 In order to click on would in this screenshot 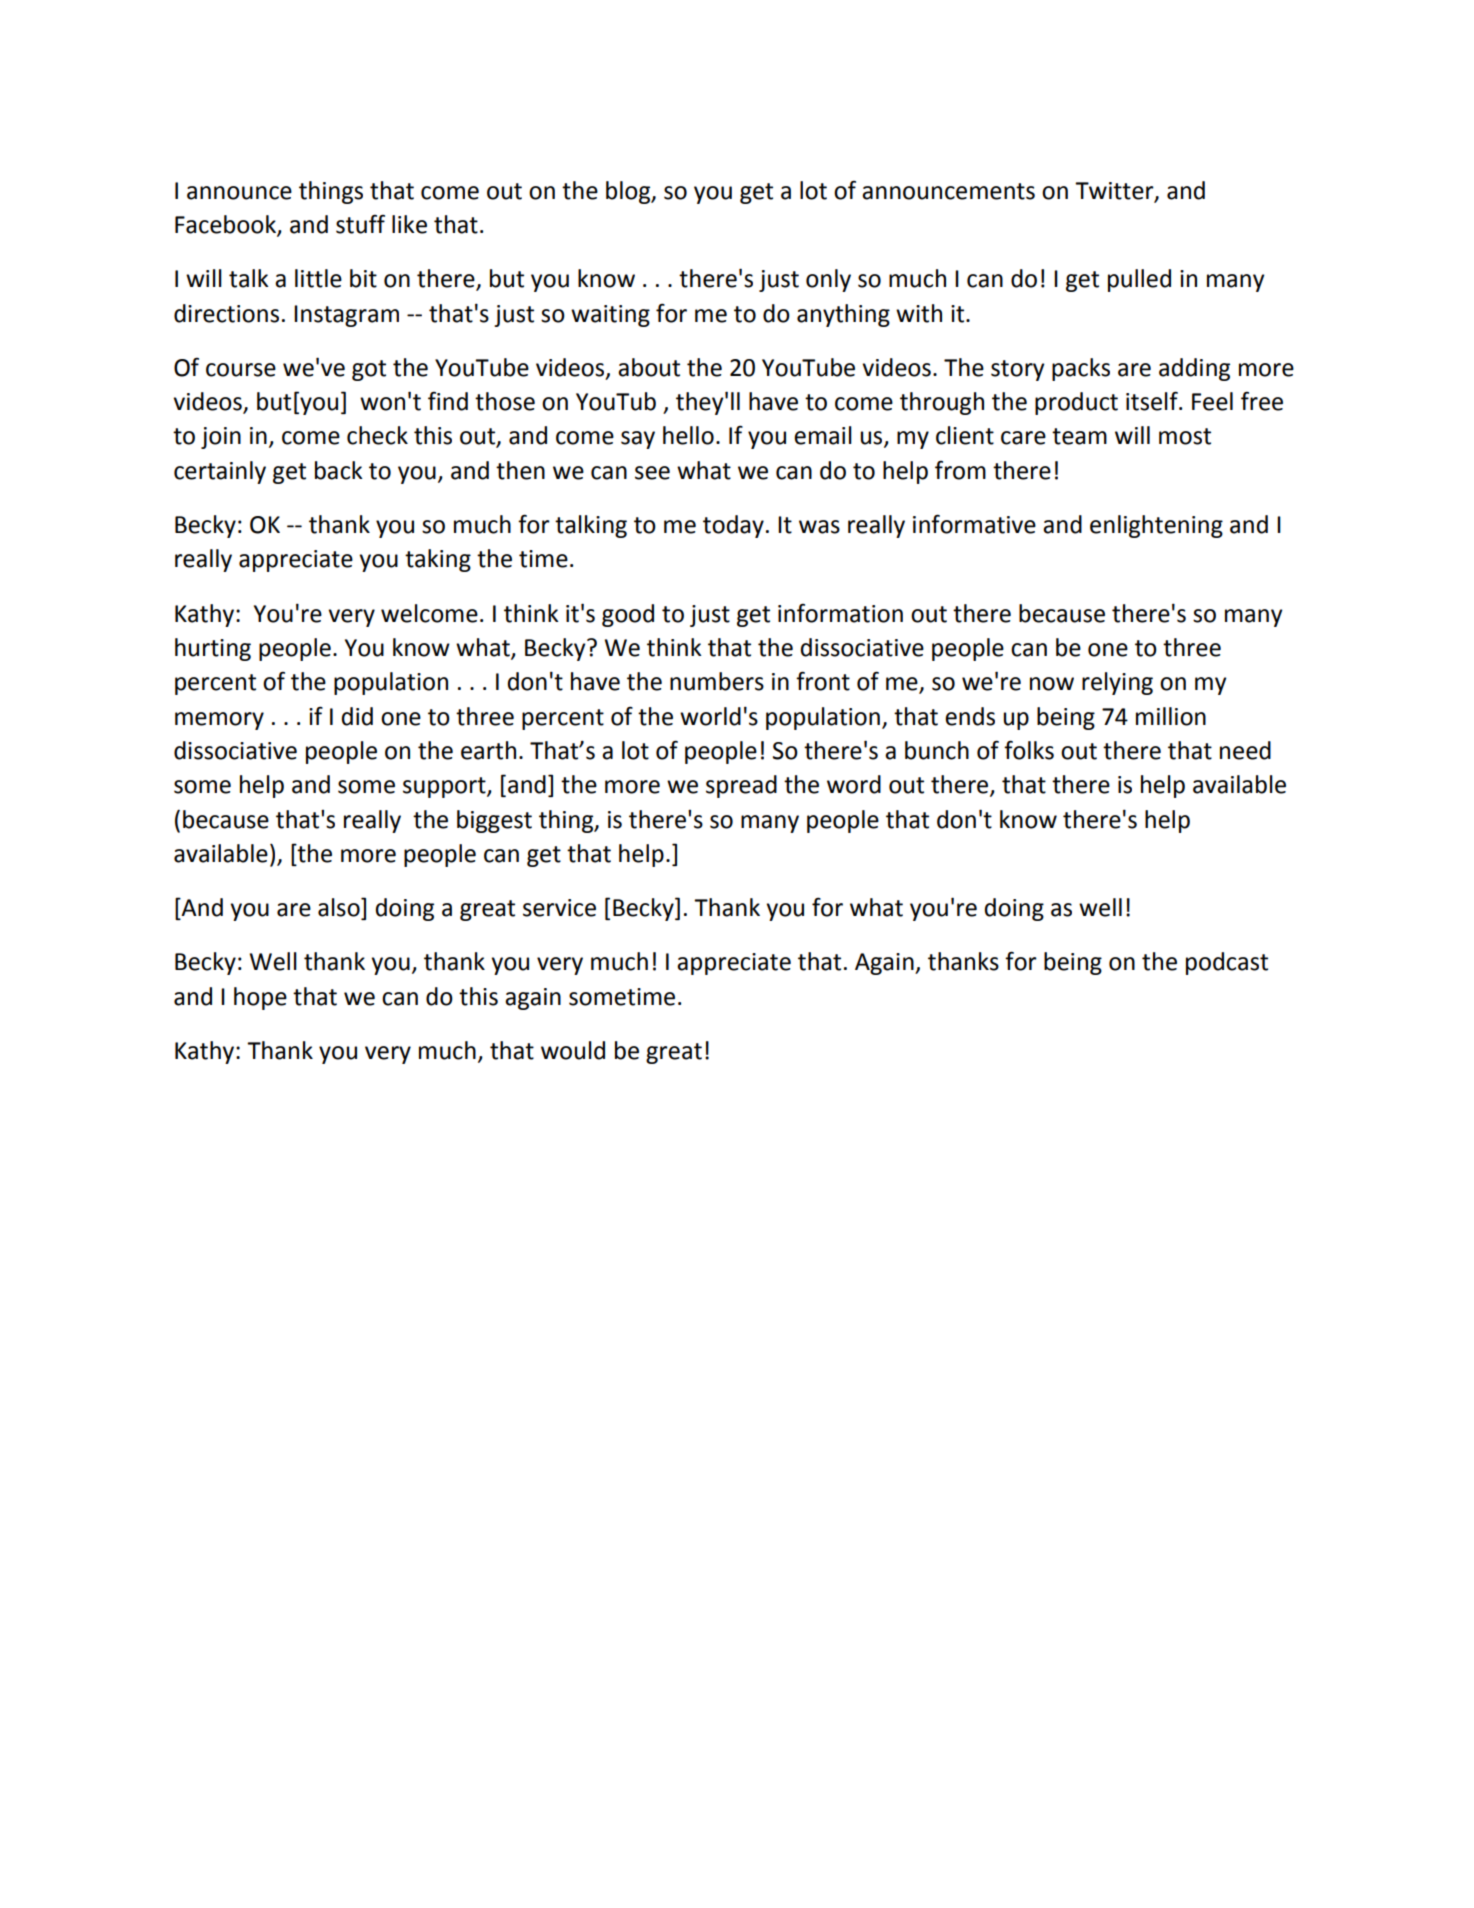, I will do `click(573, 1050)`.
